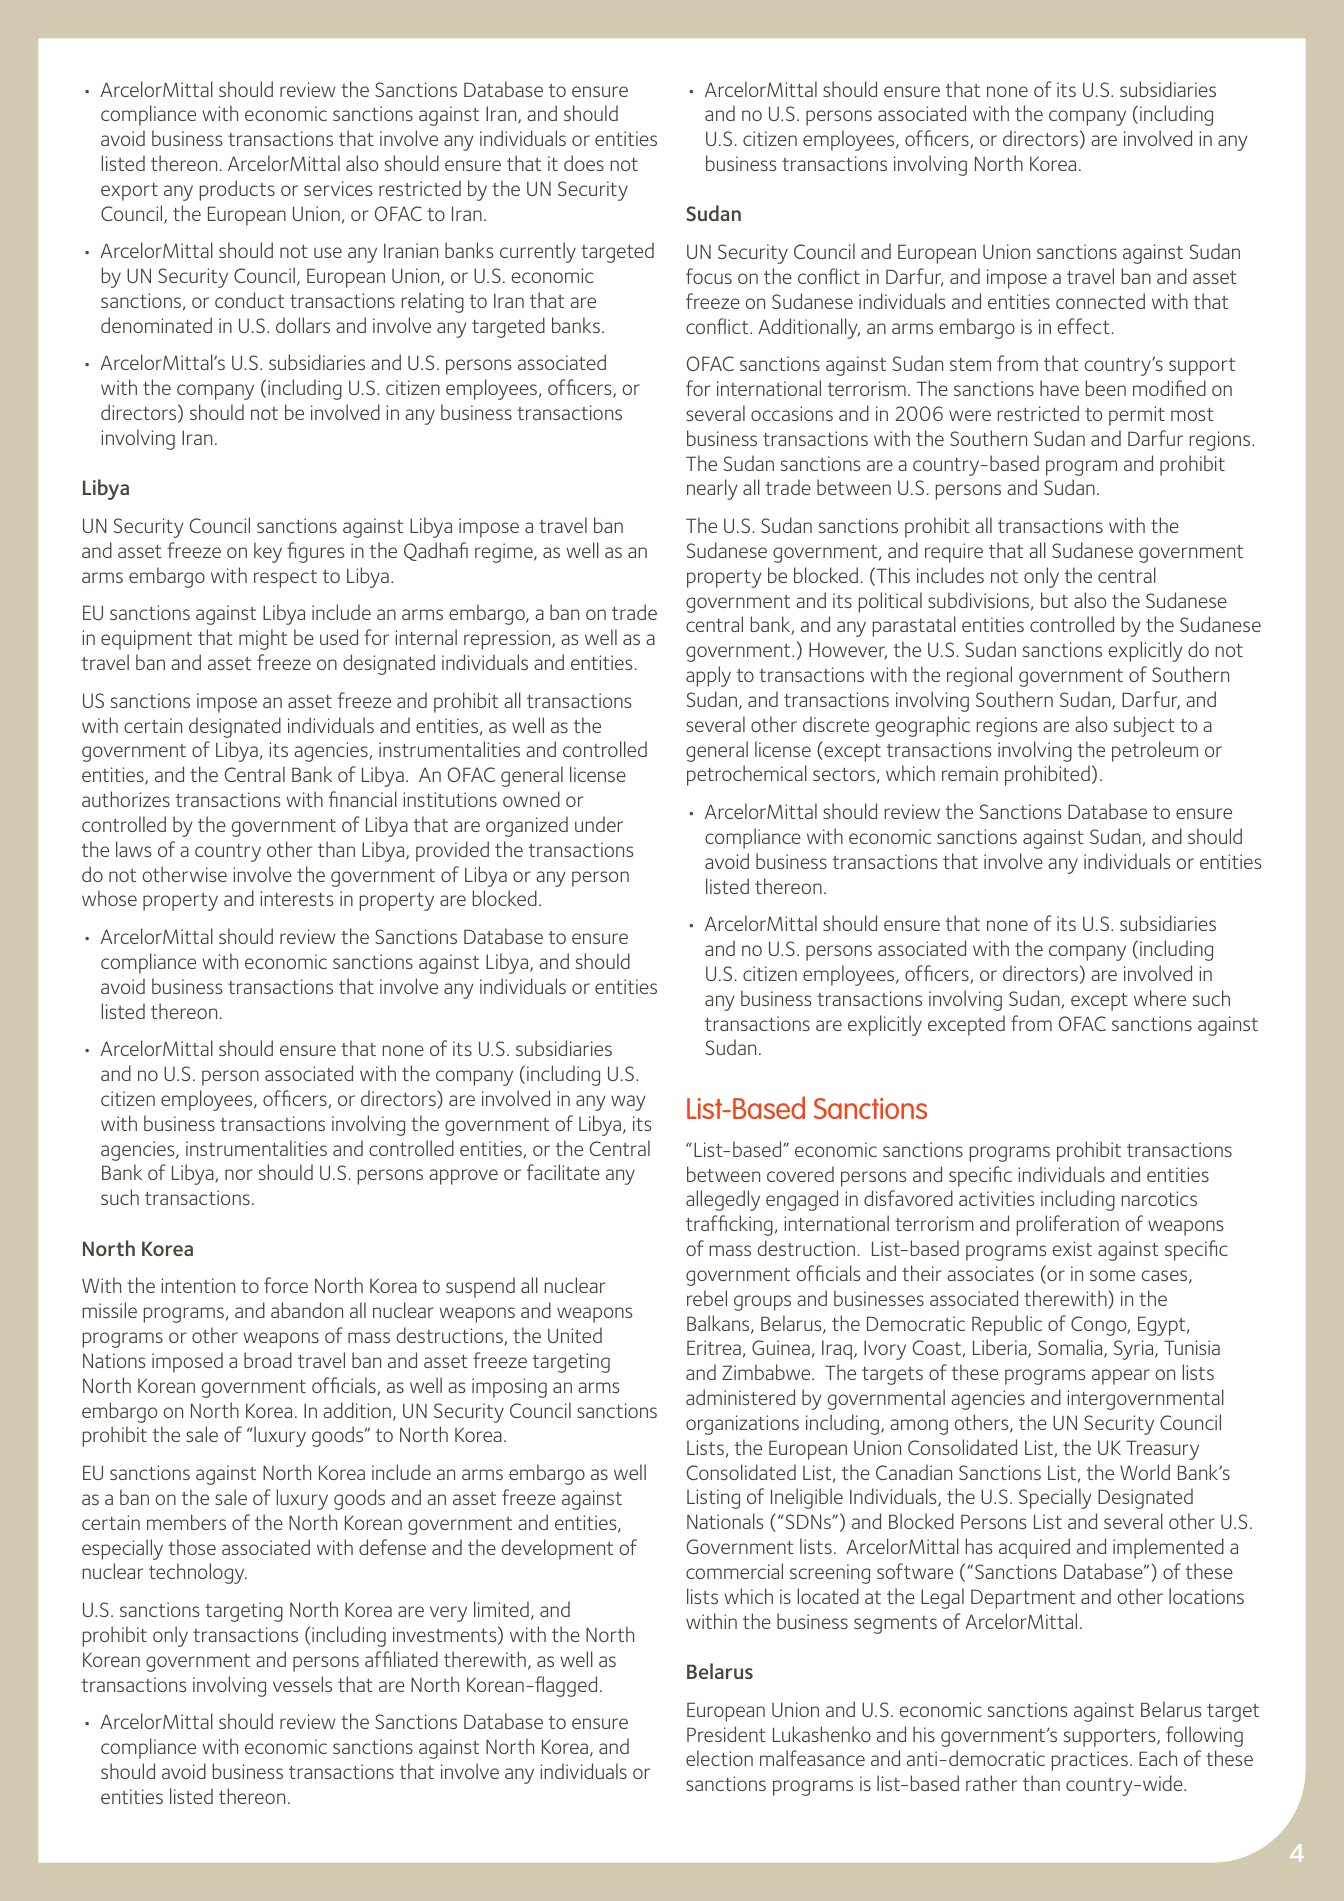 The image size is (1344, 1901). I want to click on nearly, so click(712, 489).
